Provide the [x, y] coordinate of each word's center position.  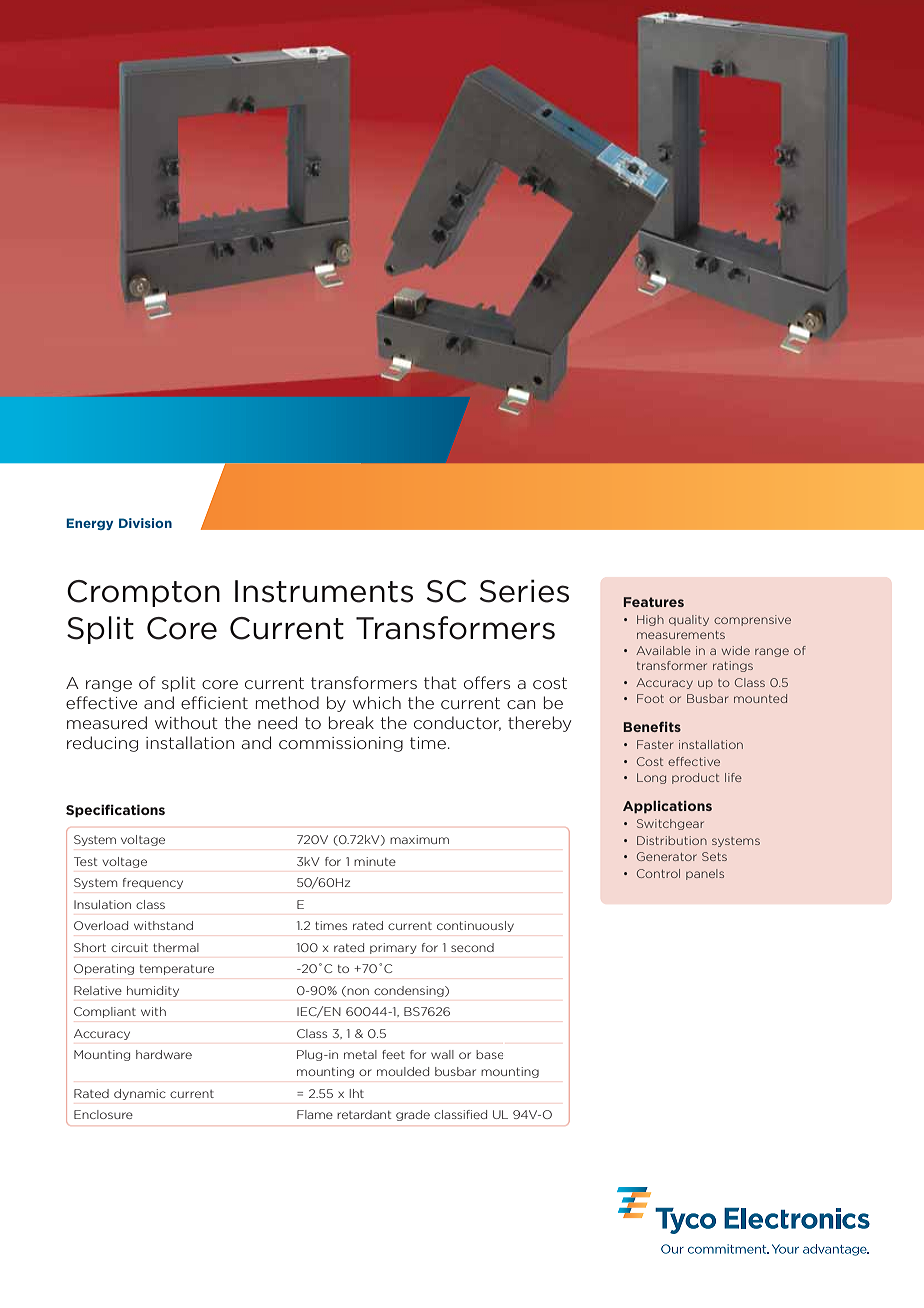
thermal [176, 947]
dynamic [140, 1094]
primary [393, 948]
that [440, 682]
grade [413, 1115]
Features [653, 602]
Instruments [324, 591]
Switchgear [670, 824]
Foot [650, 698]
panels [705, 874]
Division [145, 523]
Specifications [115, 811]
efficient [214, 702]
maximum [419, 839]
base [489, 1054]
